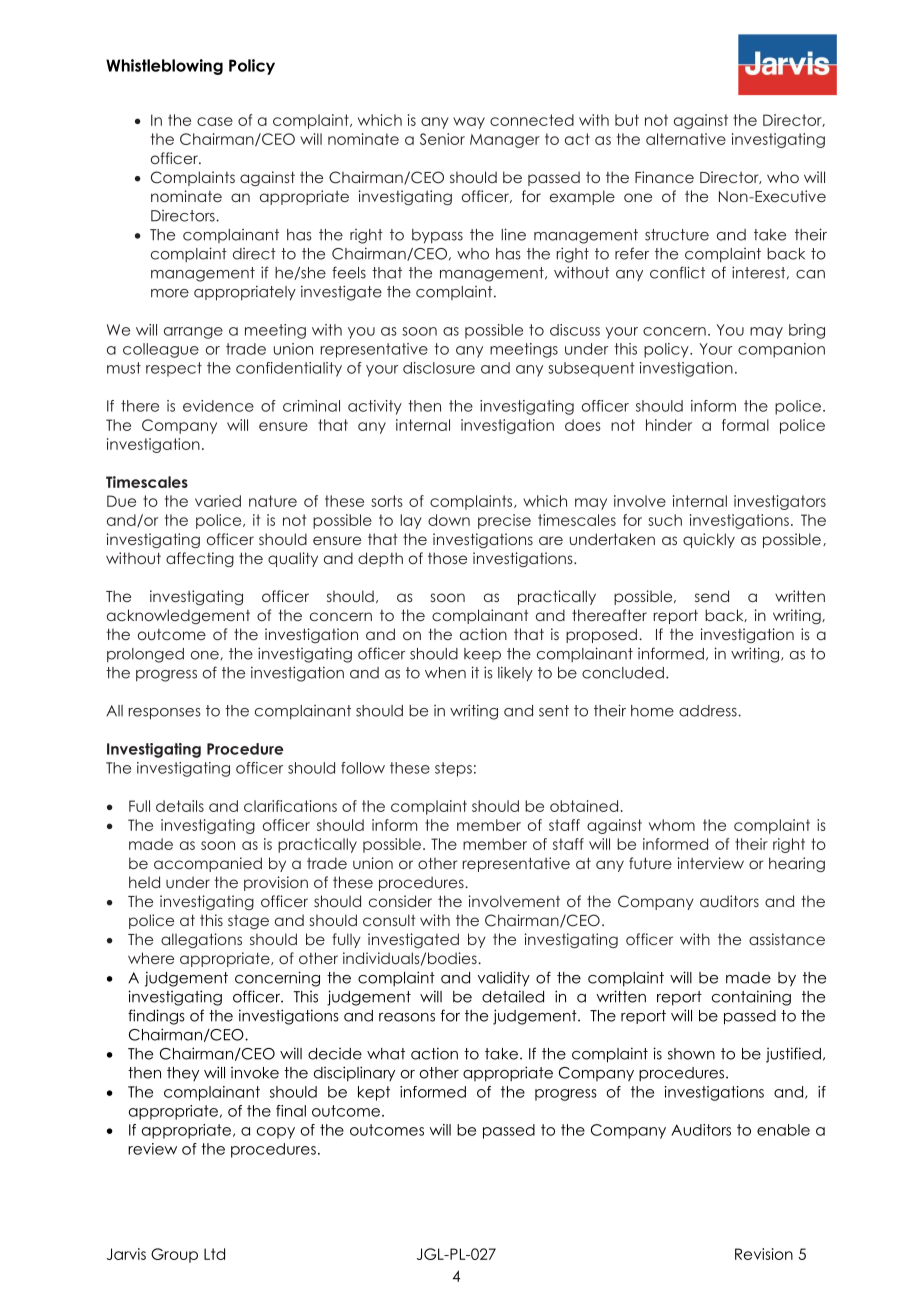 The height and width of the page is (1308, 924). What do you see at coordinates (686, 139) in the page?
I see `alternative` at bounding box center [686, 139].
